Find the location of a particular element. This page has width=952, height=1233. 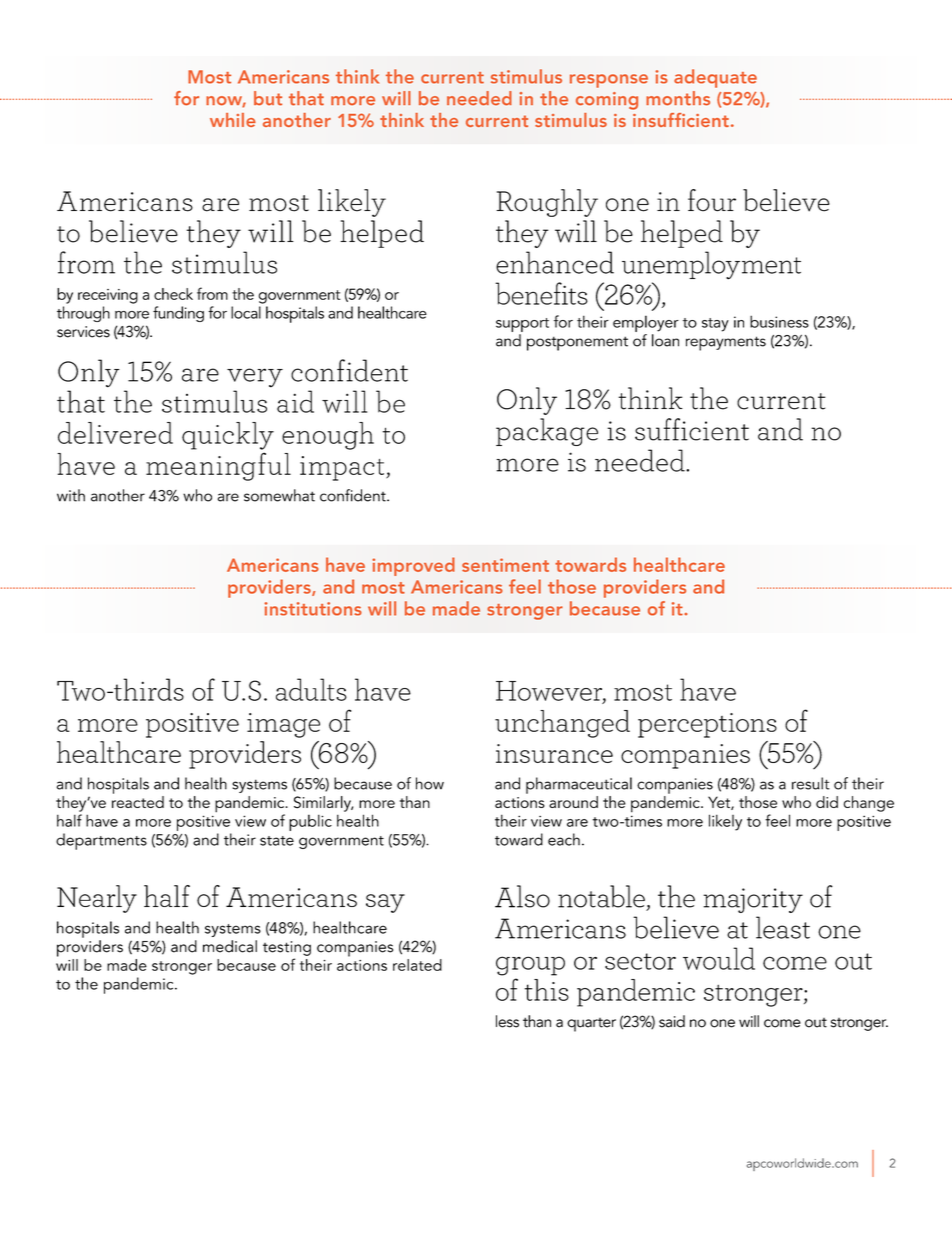

funding is located at coordinates (178, 314).
